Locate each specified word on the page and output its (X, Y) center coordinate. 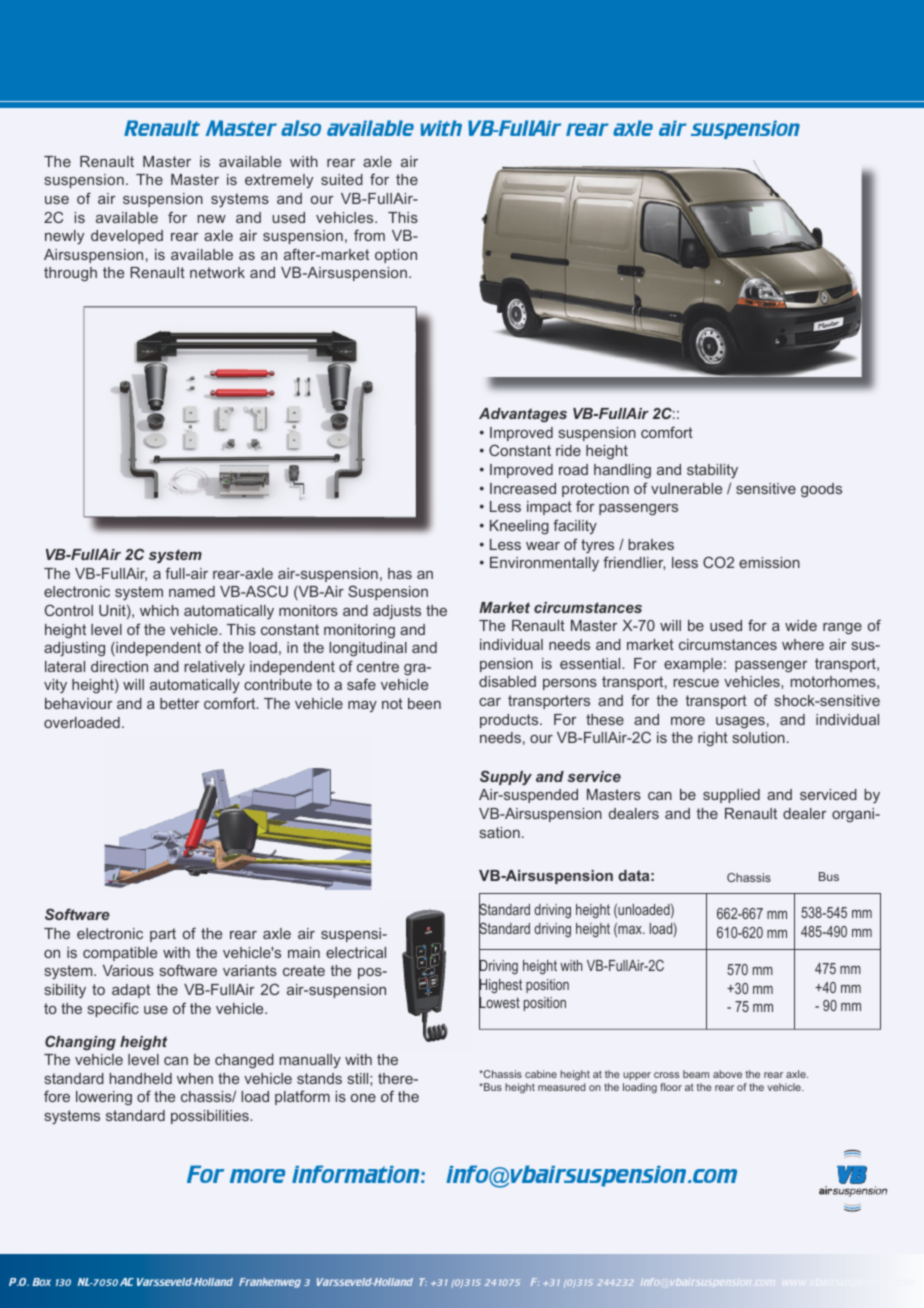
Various (128, 970)
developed (127, 237)
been (424, 703)
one (363, 1098)
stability (712, 471)
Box (41, 1282)
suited (342, 179)
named (192, 591)
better (179, 703)
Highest (500, 986)
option (396, 256)
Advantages (523, 415)
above (727, 1074)
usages (740, 723)
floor (671, 1087)
